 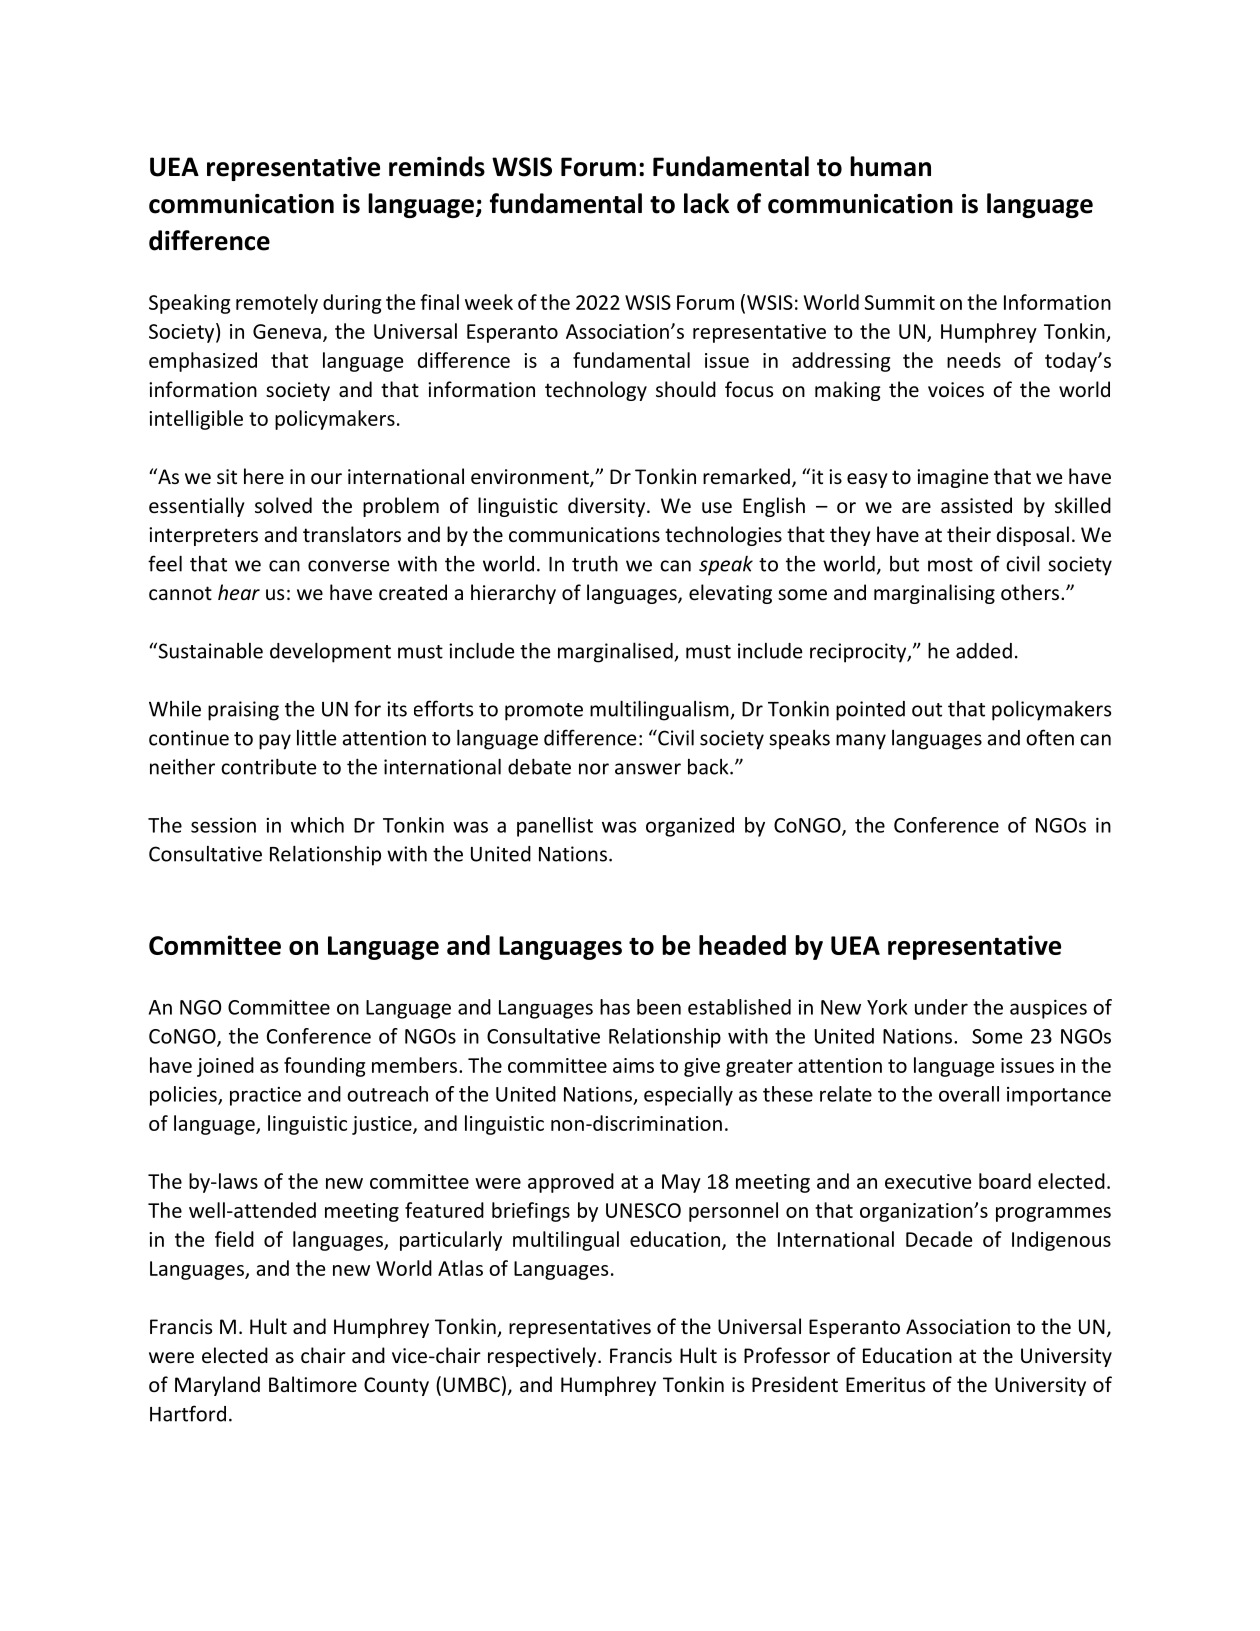 What do you see at coordinates (313, 1384) in the screenshot?
I see `Baltimore` at bounding box center [313, 1384].
